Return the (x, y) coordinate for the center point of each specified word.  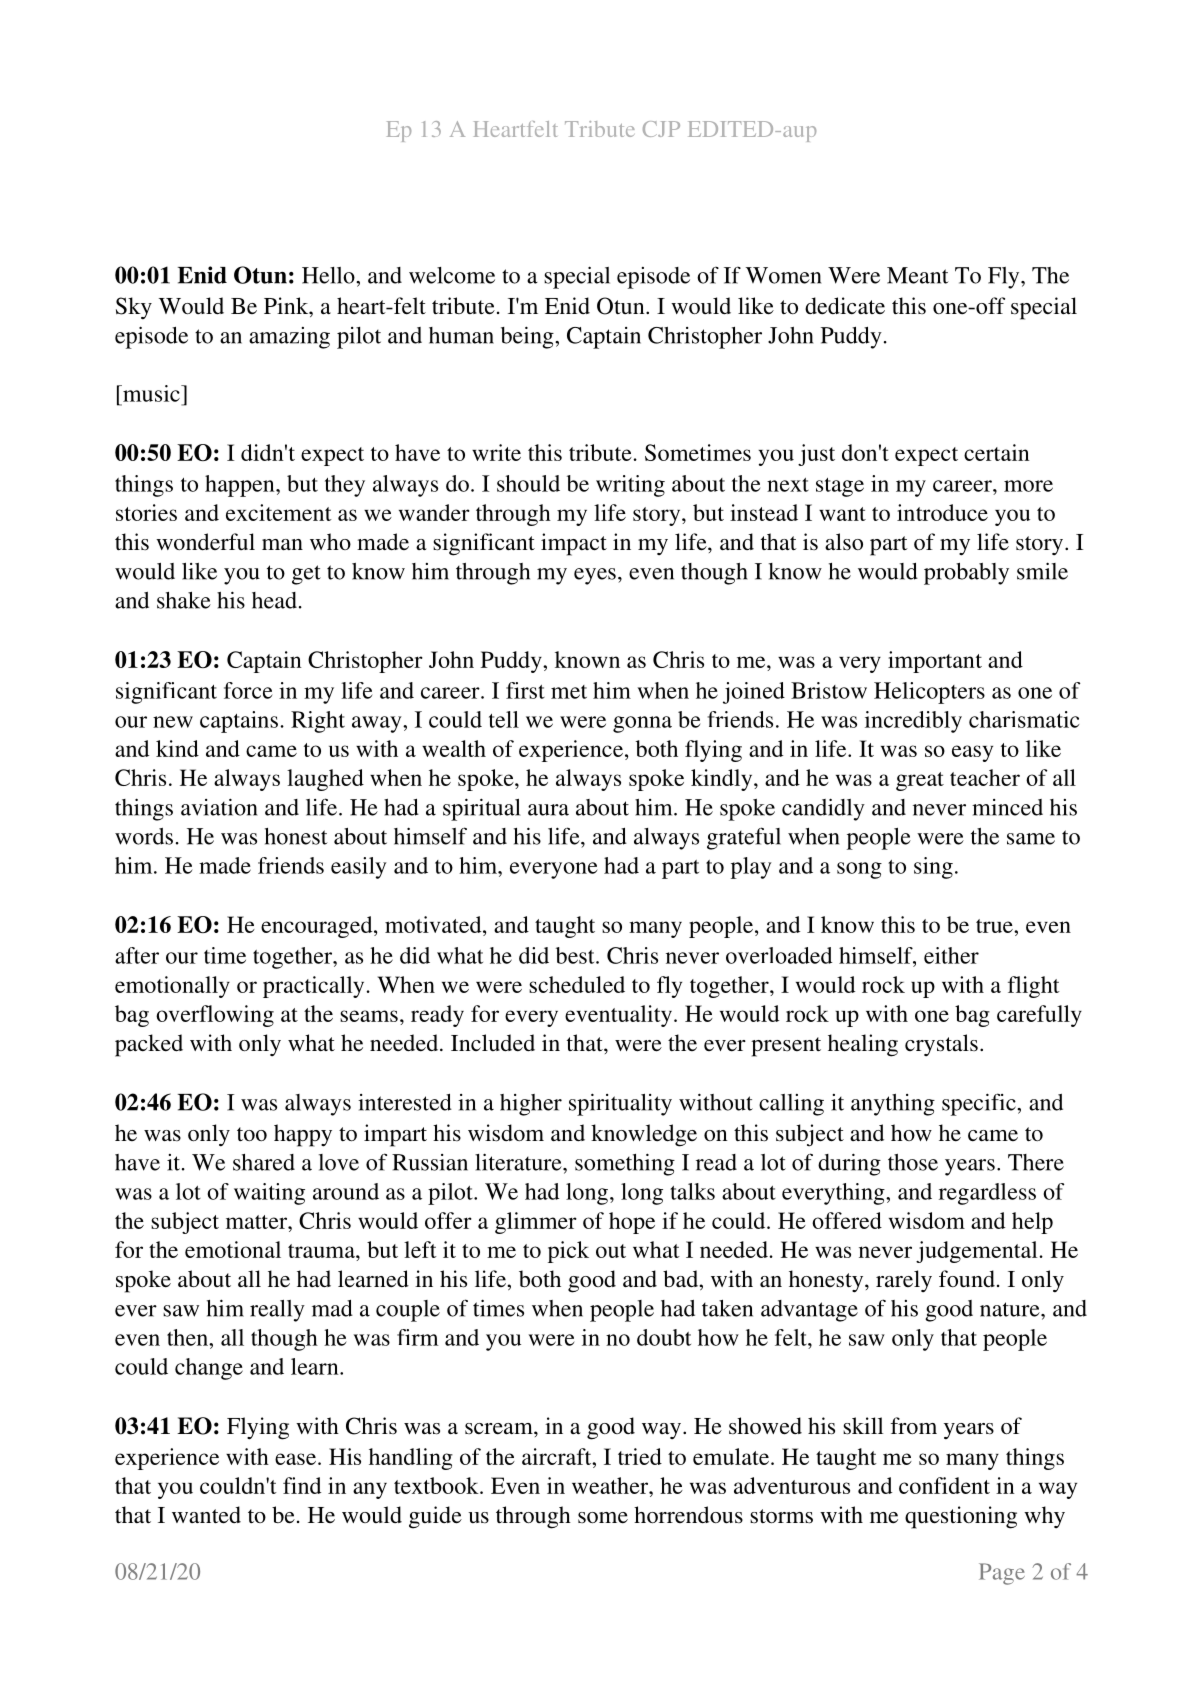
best (576, 955)
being (528, 337)
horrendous (688, 1515)
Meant (918, 275)
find (302, 1485)
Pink (287, 305)
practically (313, 987)
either (951, 955)
